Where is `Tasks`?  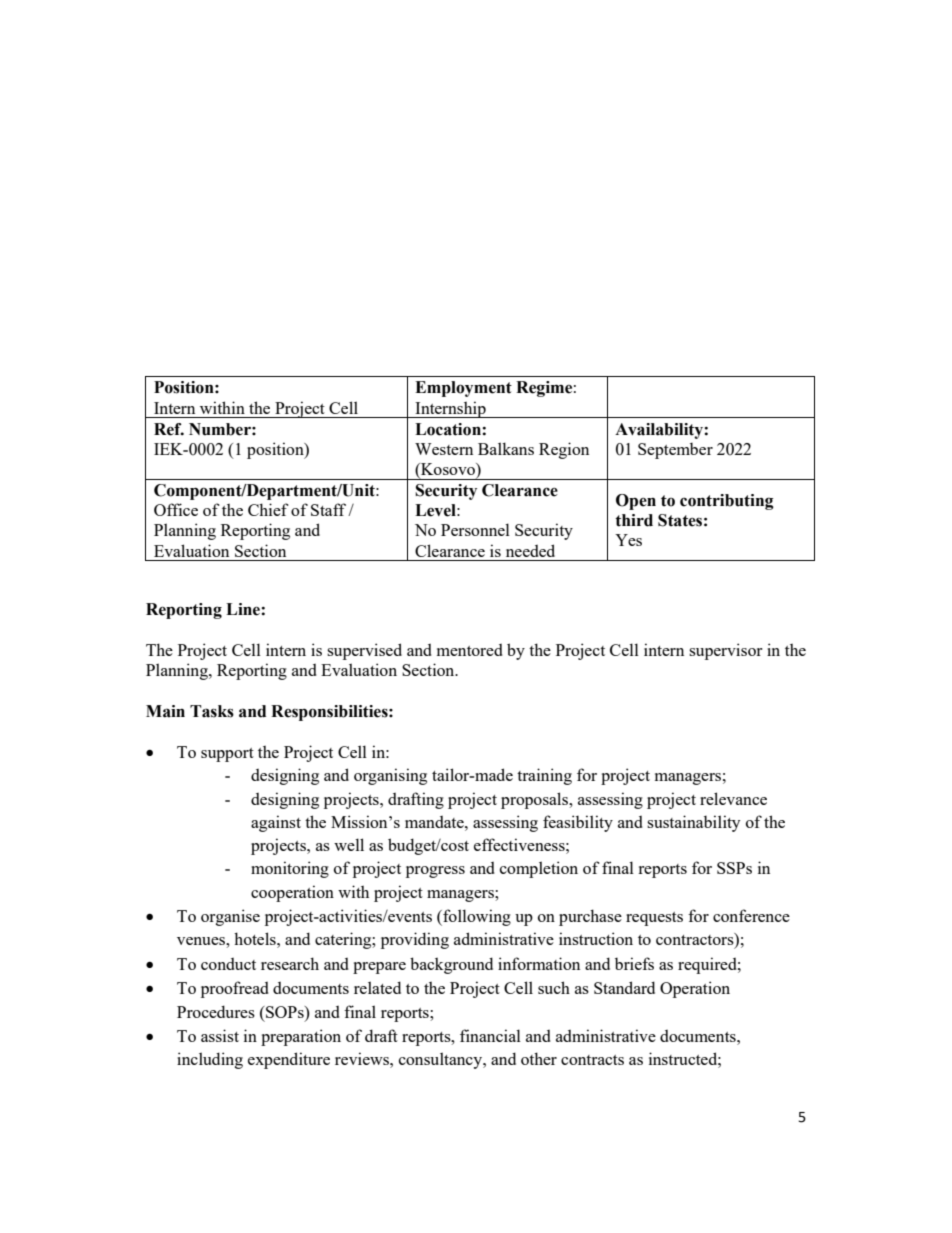 Tasks is located at coordinates (212, 711).
